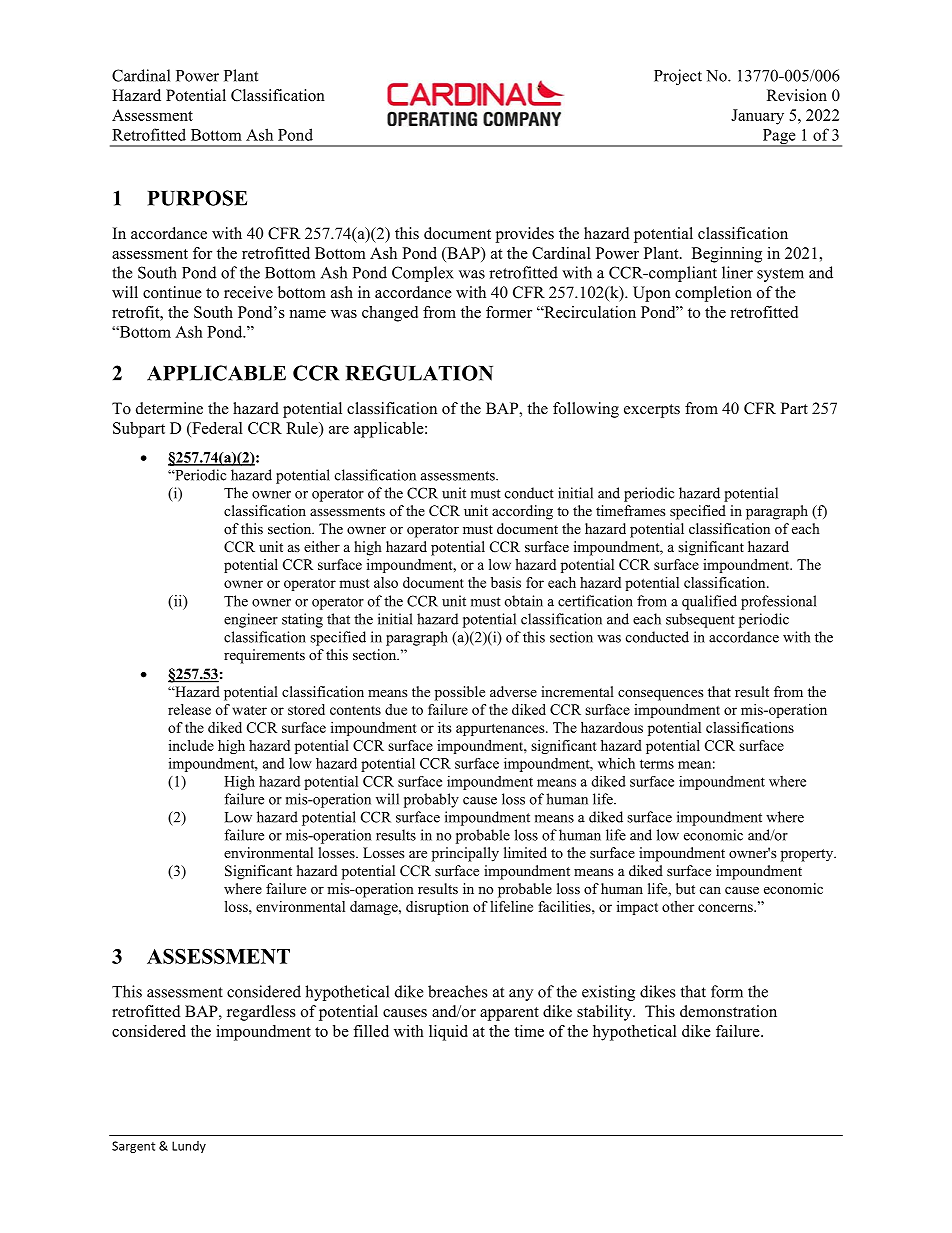  What do you see at coordinates (506, 582) in the screenshot?
I see `basis` at bounding box center [506, 582].
